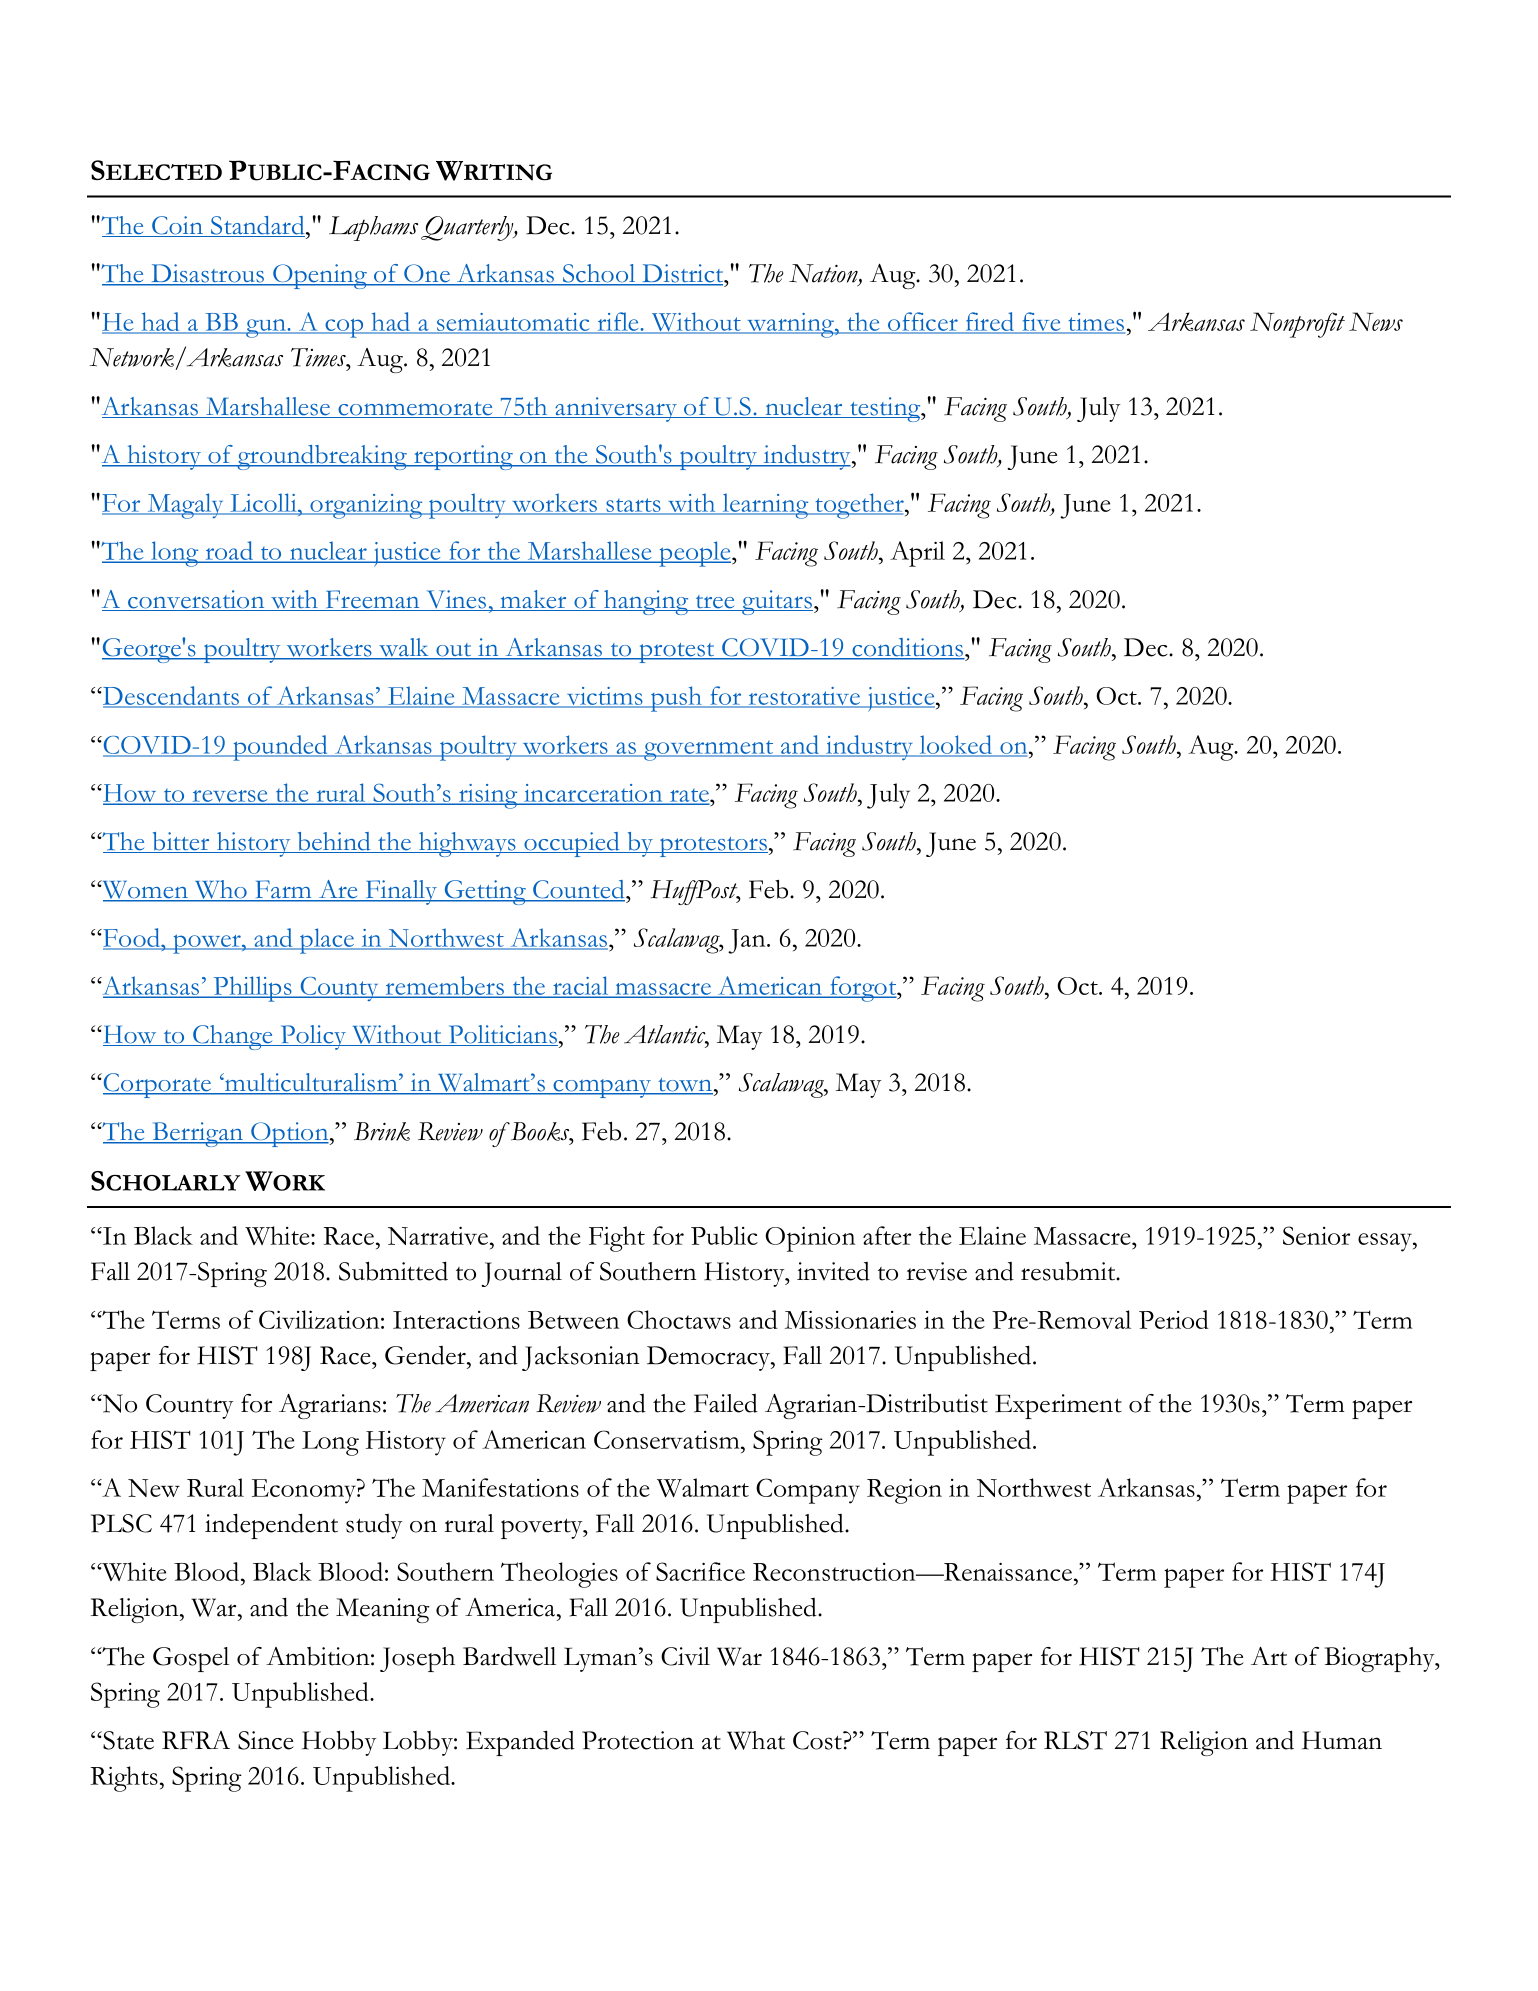 The image size is (1538, 1991). Describe the element at coordinates (266, 1740) in the screenshot. I see `Since` at that location.
